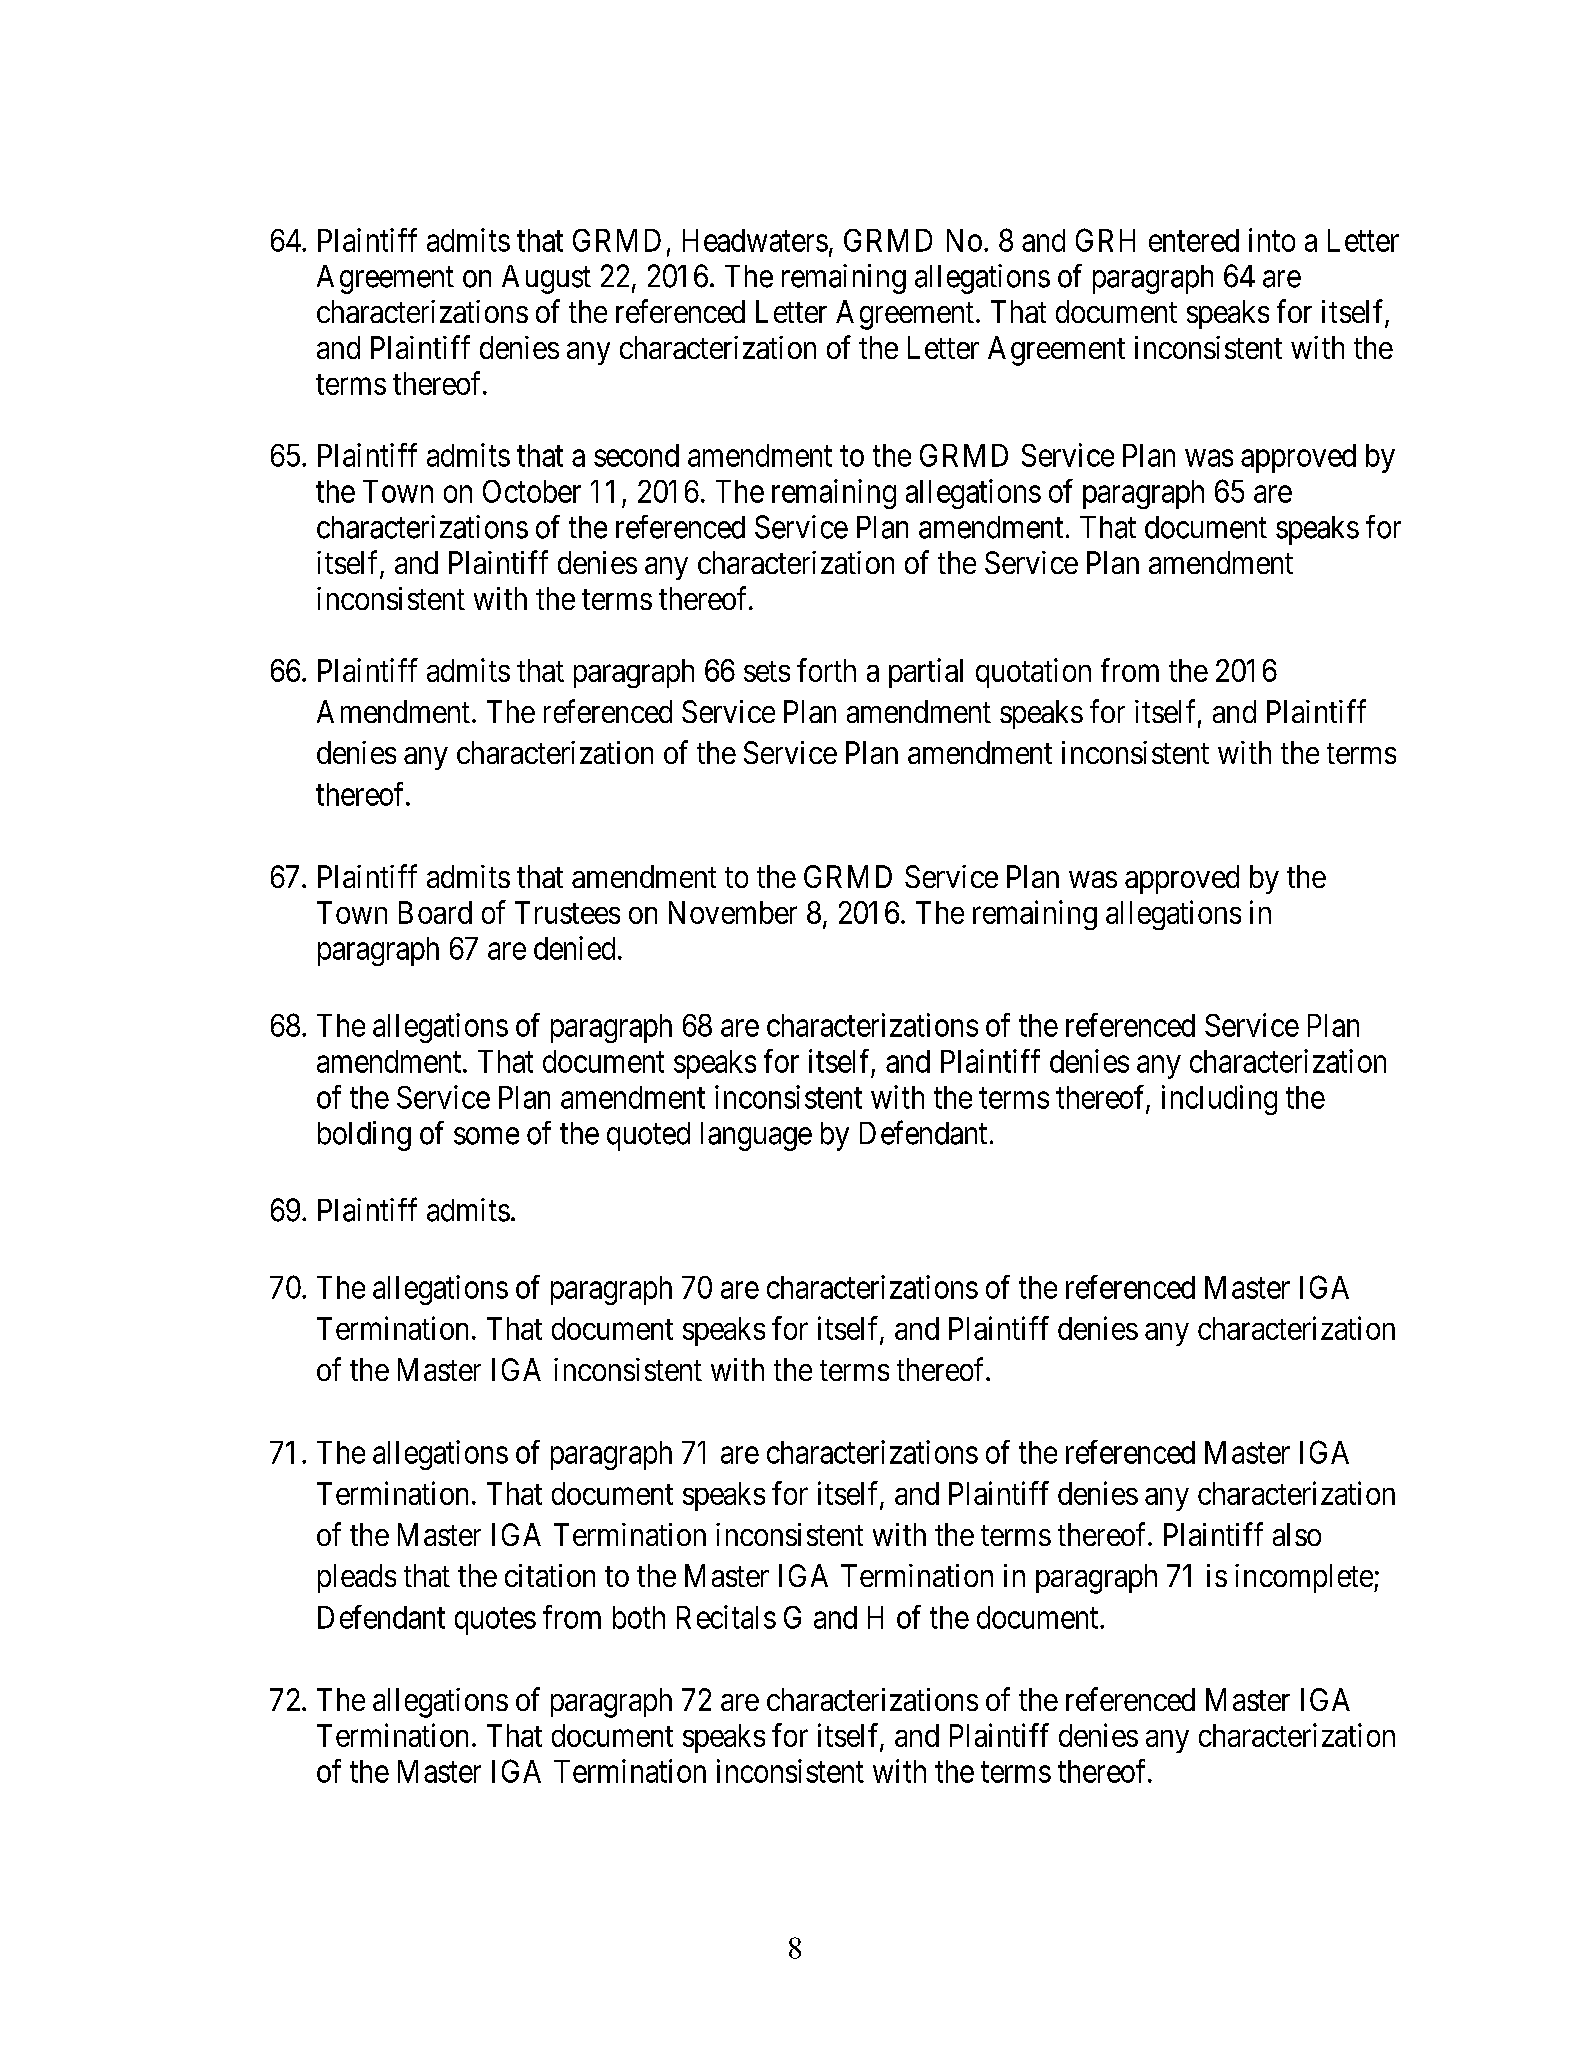 This document has height=2058, width=1590. What do you see at coordinates (636, 455) in the document?
I see `second` at bounding box center [636, 455].
